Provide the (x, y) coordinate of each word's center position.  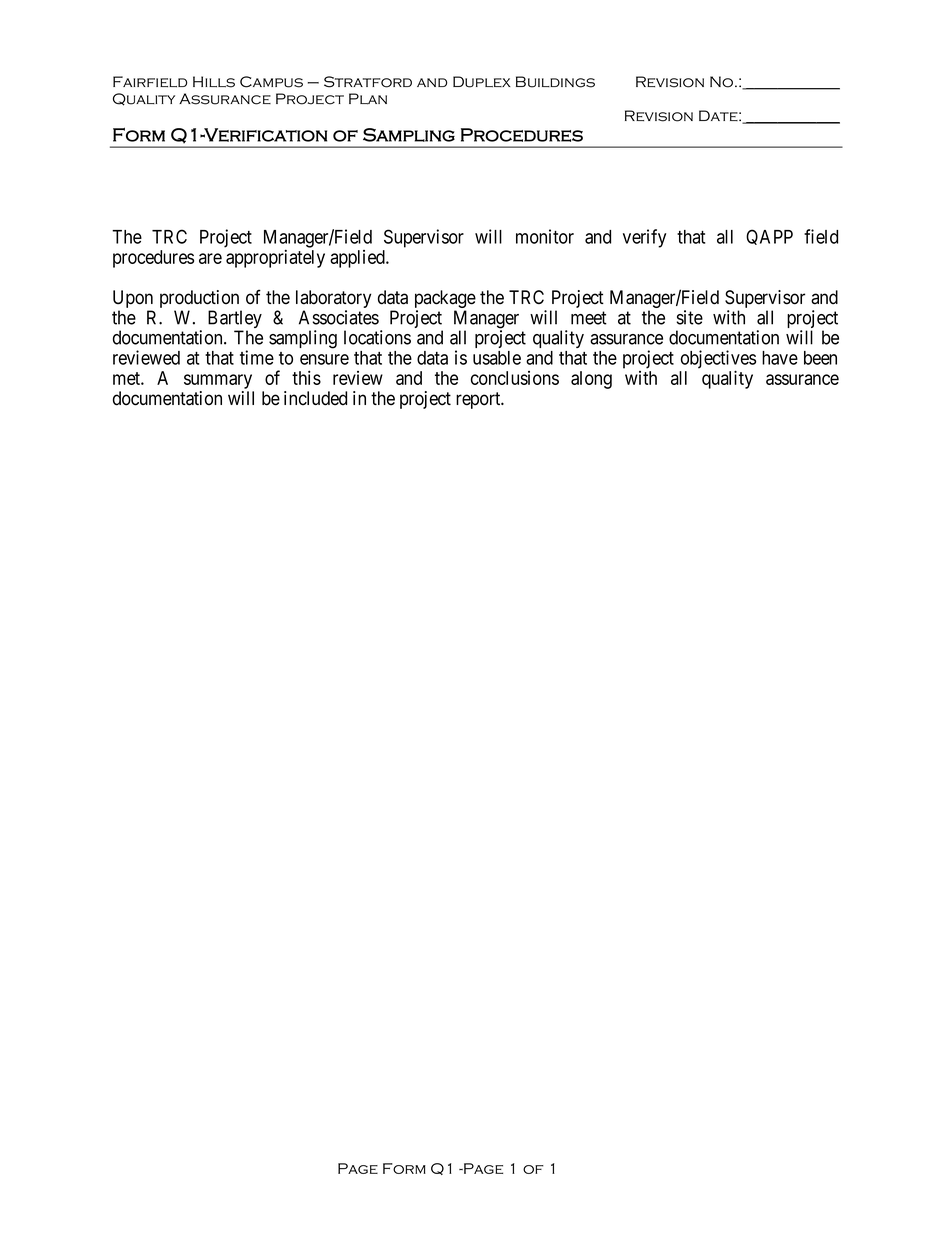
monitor (545, 236)
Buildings (555, 82)
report (479, 400)
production (201, 300)
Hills (214, 82)
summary (218, 381)
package (445, 300)
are (210, 258)
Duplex (482, 82)
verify (644, 238)
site (690, 317)
